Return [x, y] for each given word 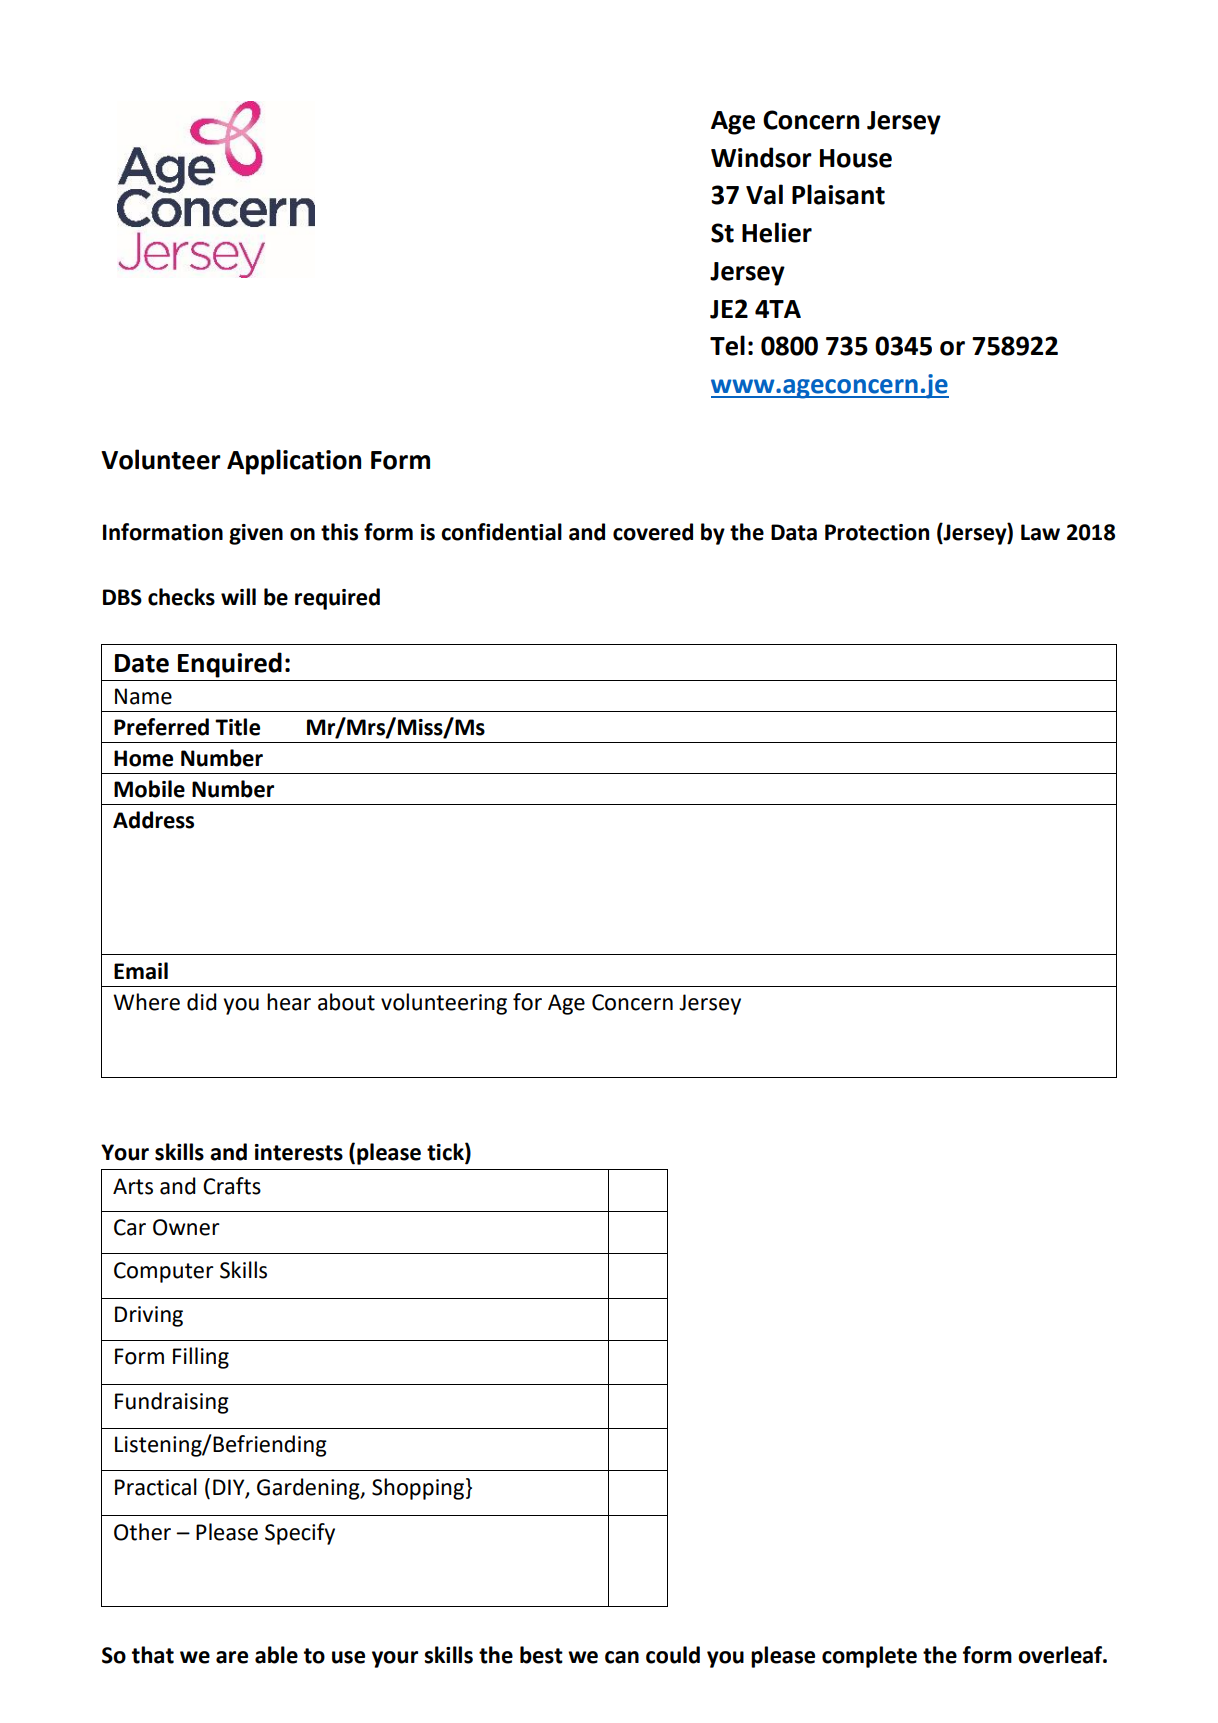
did [202, 1002]
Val [764, 194]
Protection [877, 532]
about [346, 1002]
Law [1040, 532]
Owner [186, 1227]
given [256, 534]
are [232, 1657]
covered [653, 532]
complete [869, 1657]
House [856, 158]
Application [294, 462]
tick [446, 1153]
